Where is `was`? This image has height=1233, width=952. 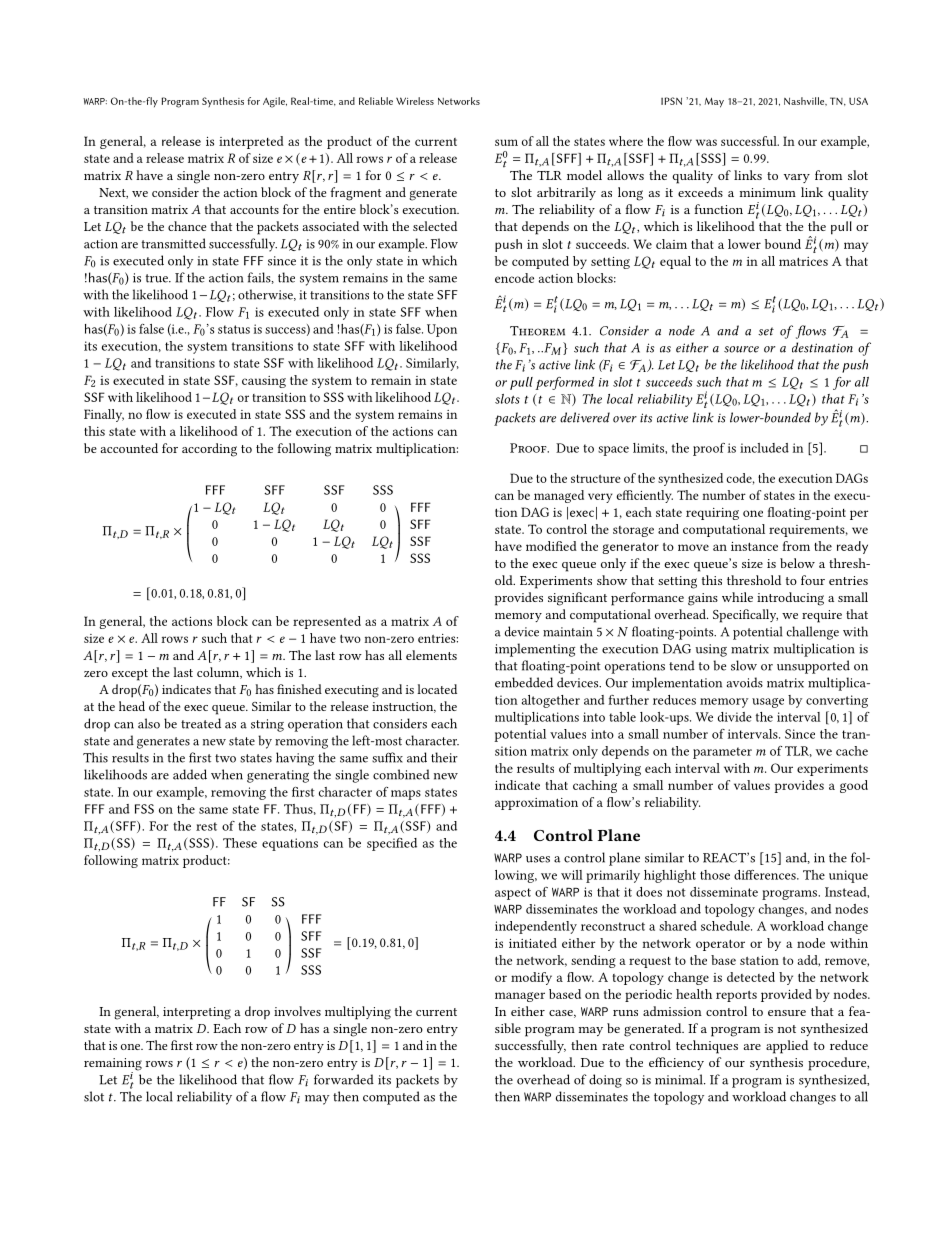
was is located at coordinates (706, 142).
